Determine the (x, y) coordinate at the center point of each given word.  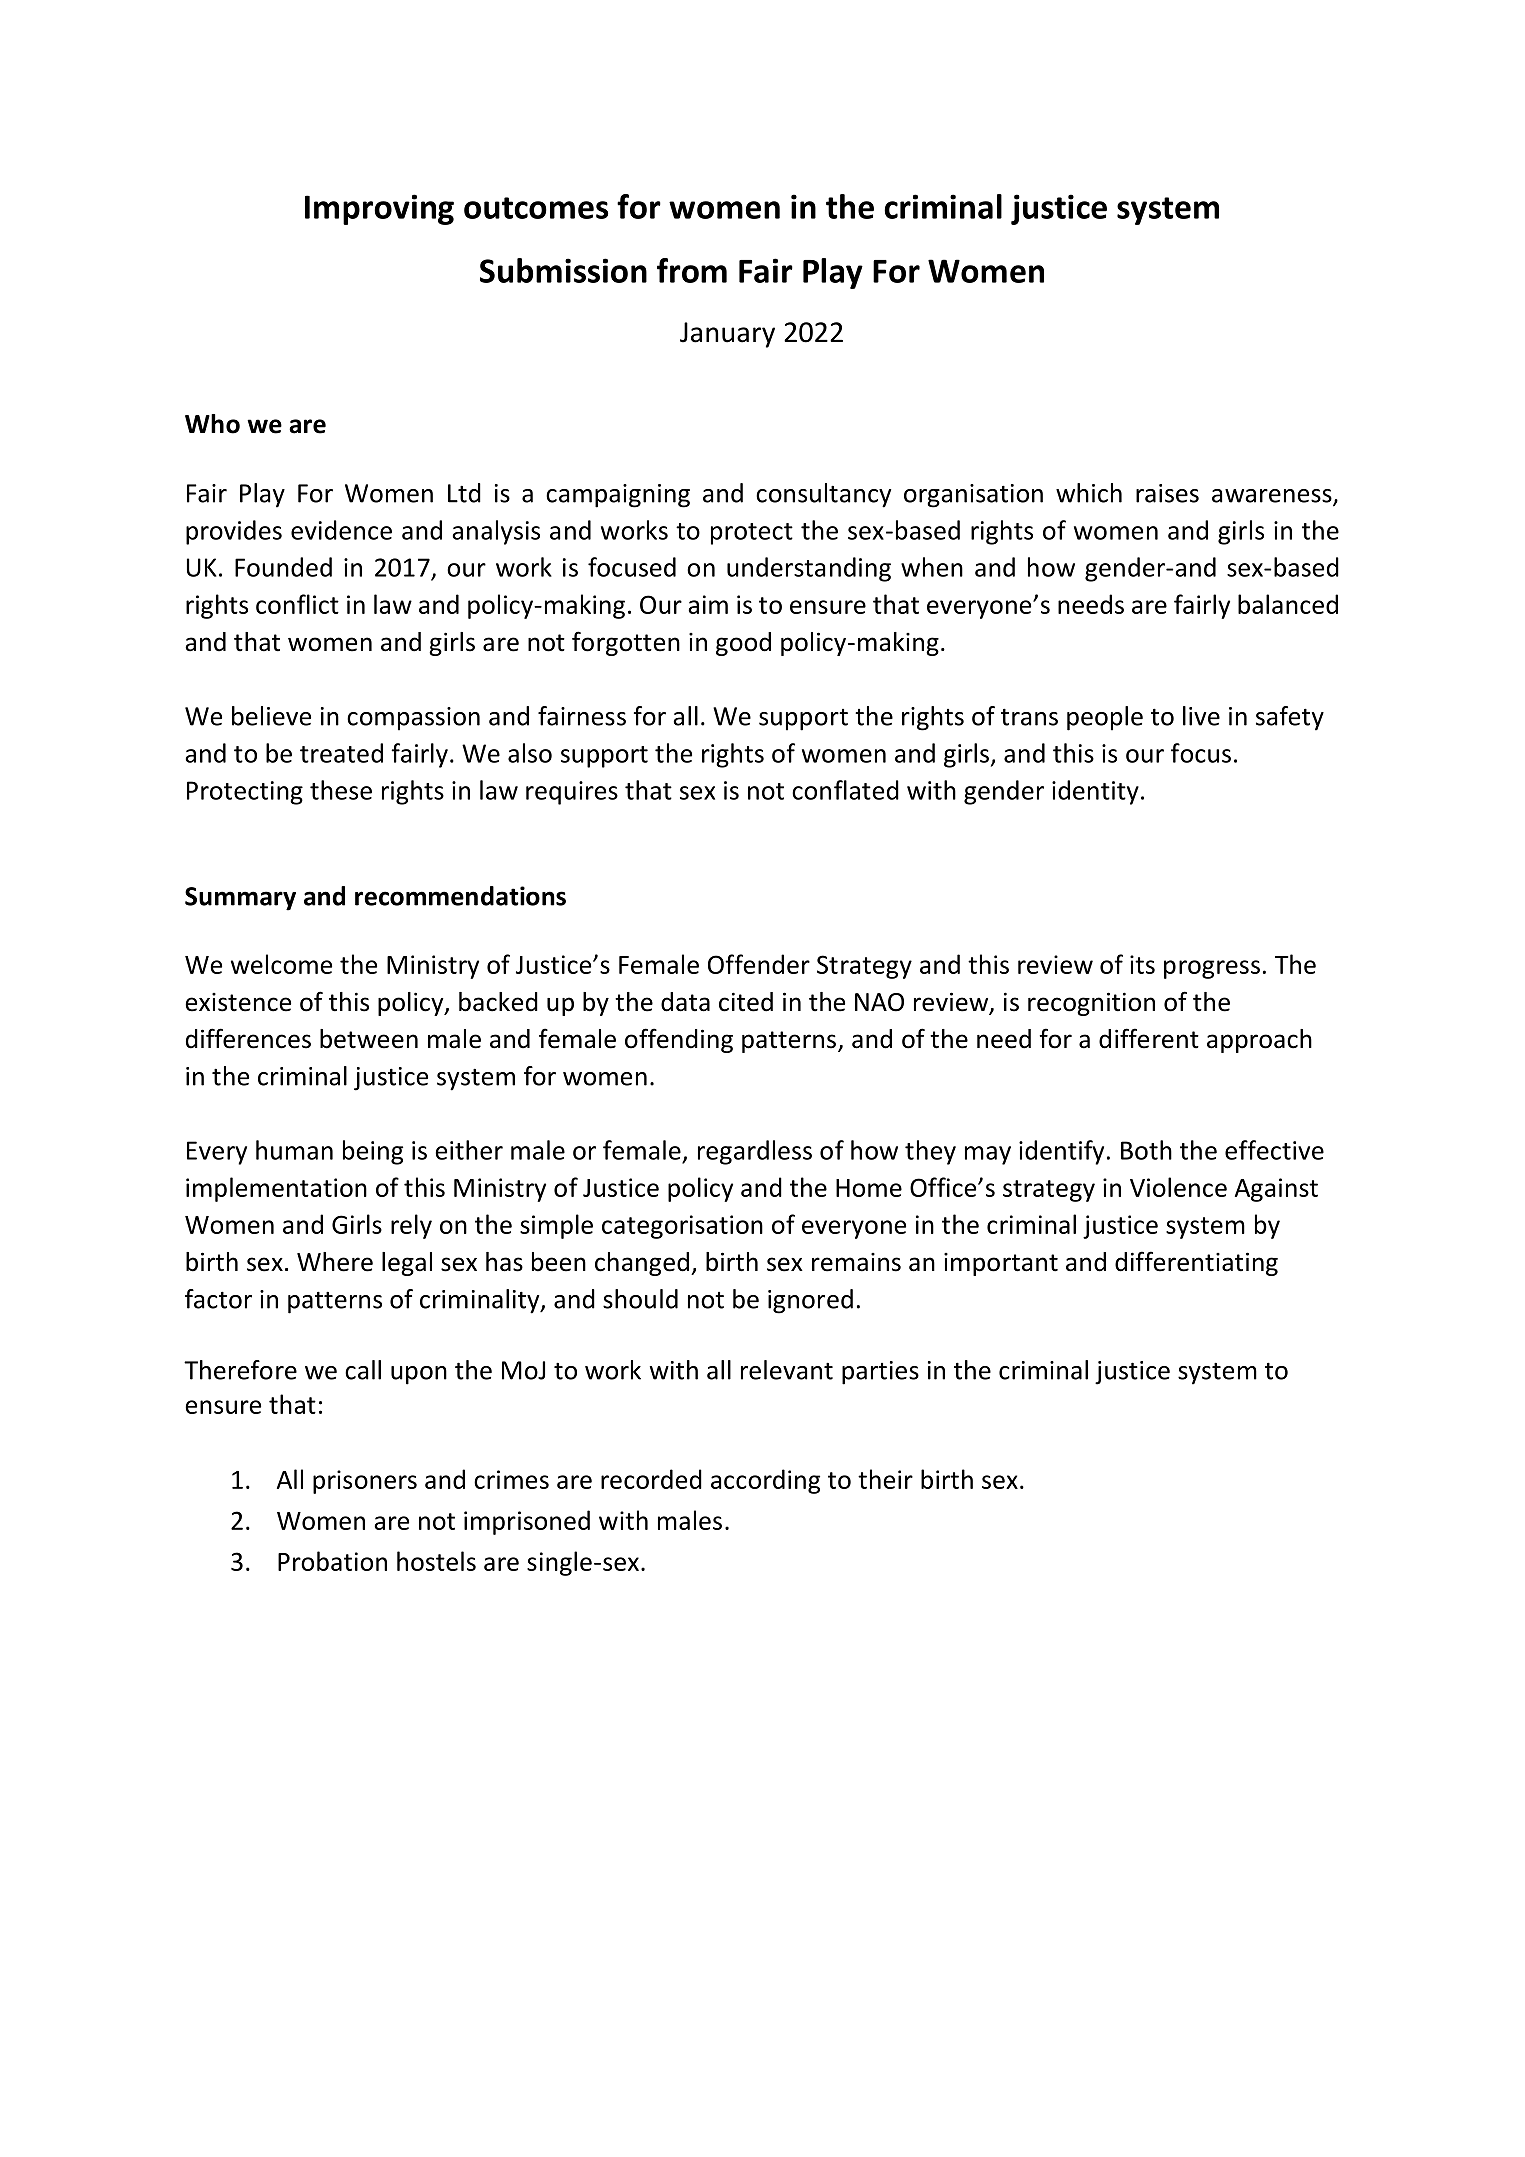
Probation (332, 1561)
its (1142, 964)
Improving (379, 209)
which (1089, 493)
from (692, 270)
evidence (341, 530)
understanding (809, 569)
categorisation (682, 1227)
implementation (276, 1189)
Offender (759, 964)
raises (1167, 493)
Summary (240, 899)
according (765, 1481)
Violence (1178, 1187)
